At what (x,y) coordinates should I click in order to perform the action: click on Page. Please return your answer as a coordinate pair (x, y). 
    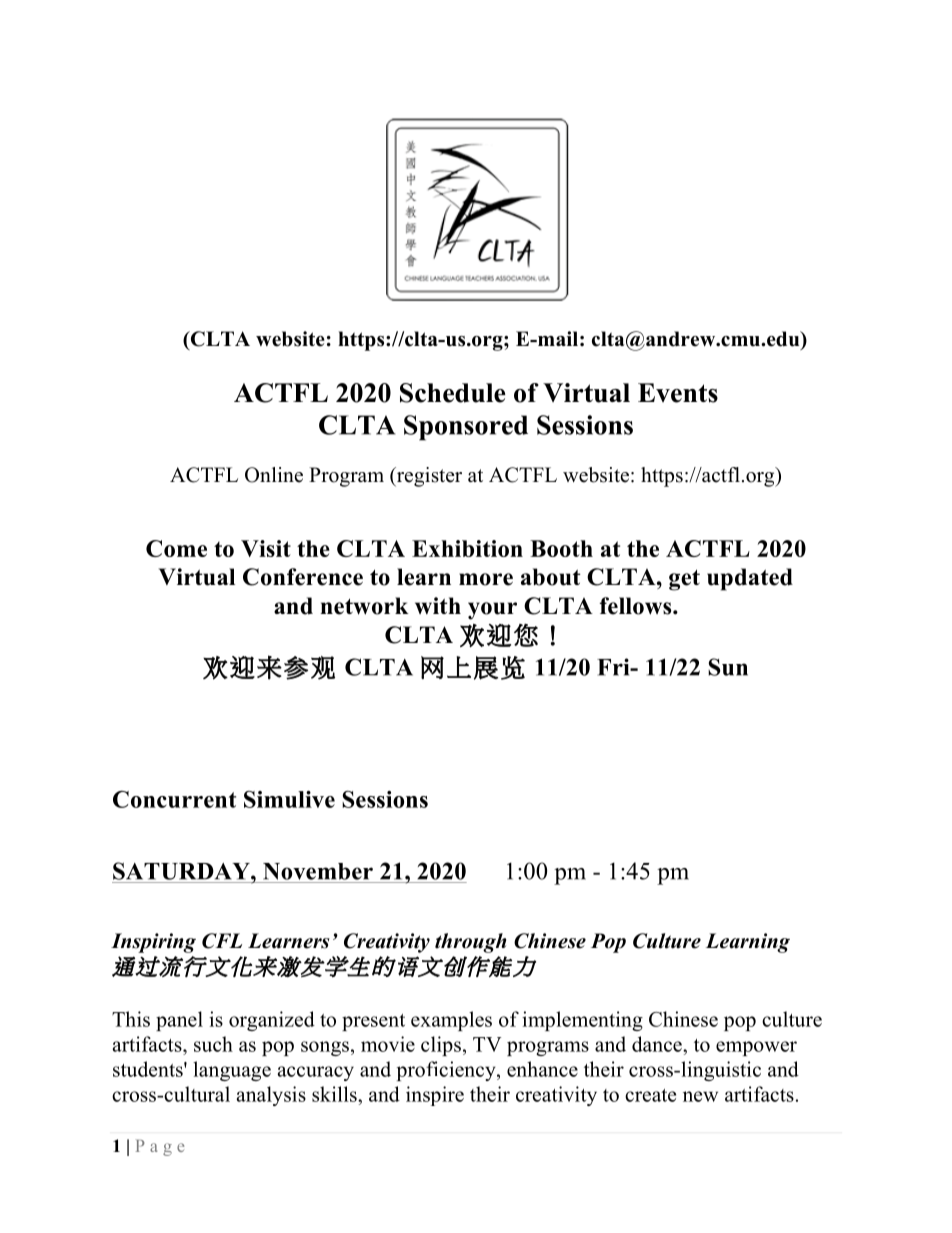
    Looking at the image, I should click on (160, 1148).
